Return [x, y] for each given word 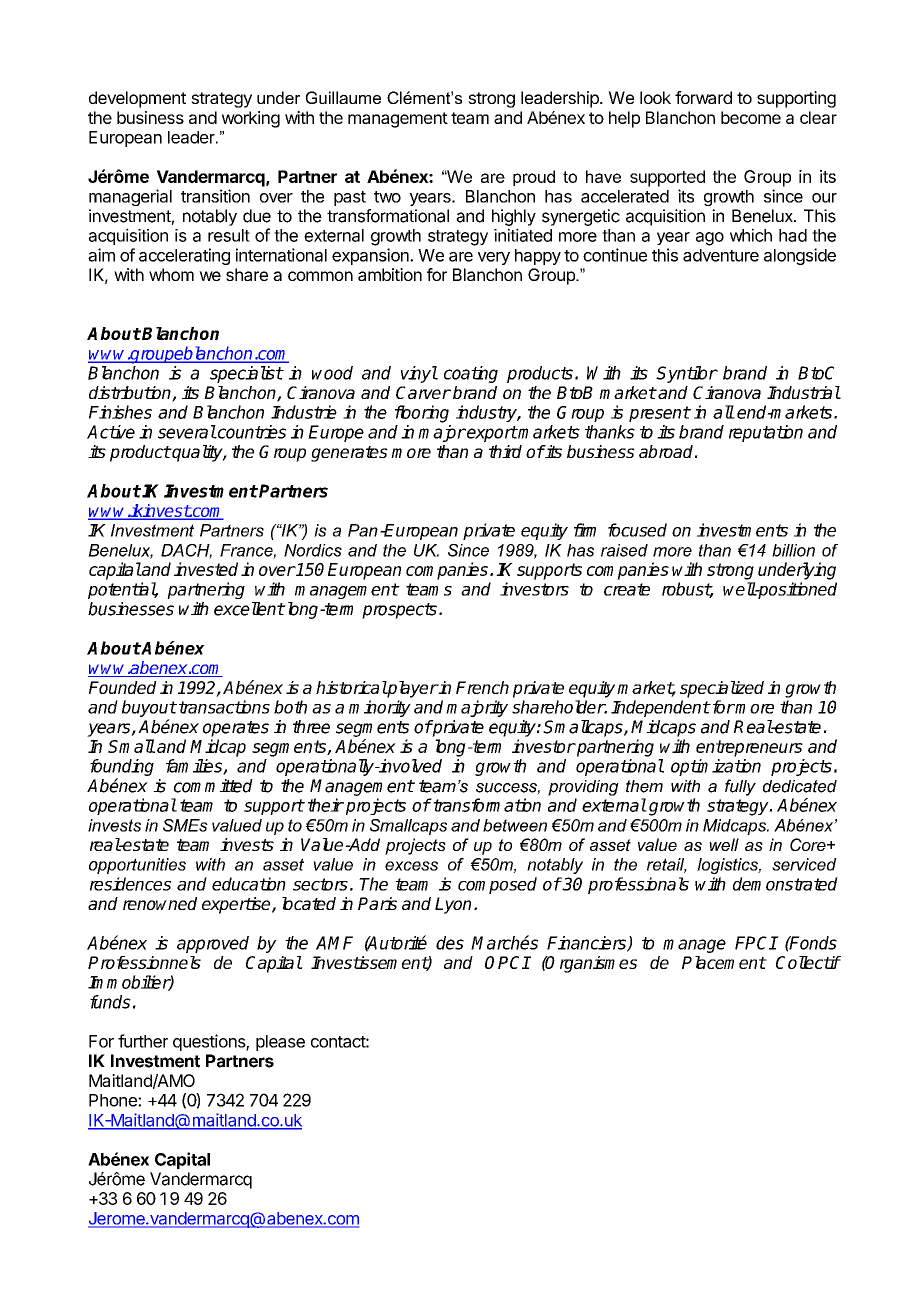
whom [171, 274]
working [251, 119]
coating [471, 374]
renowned [160, 903]
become [751, 117]
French [482, 687]
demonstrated [785, 884]
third [505, 451]
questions [210, 1042]
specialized [722, 689]
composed [497, 885]
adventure [721, 255]
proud [534, 178]
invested [206, 569]
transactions [224, 707]
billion [793, 550]
